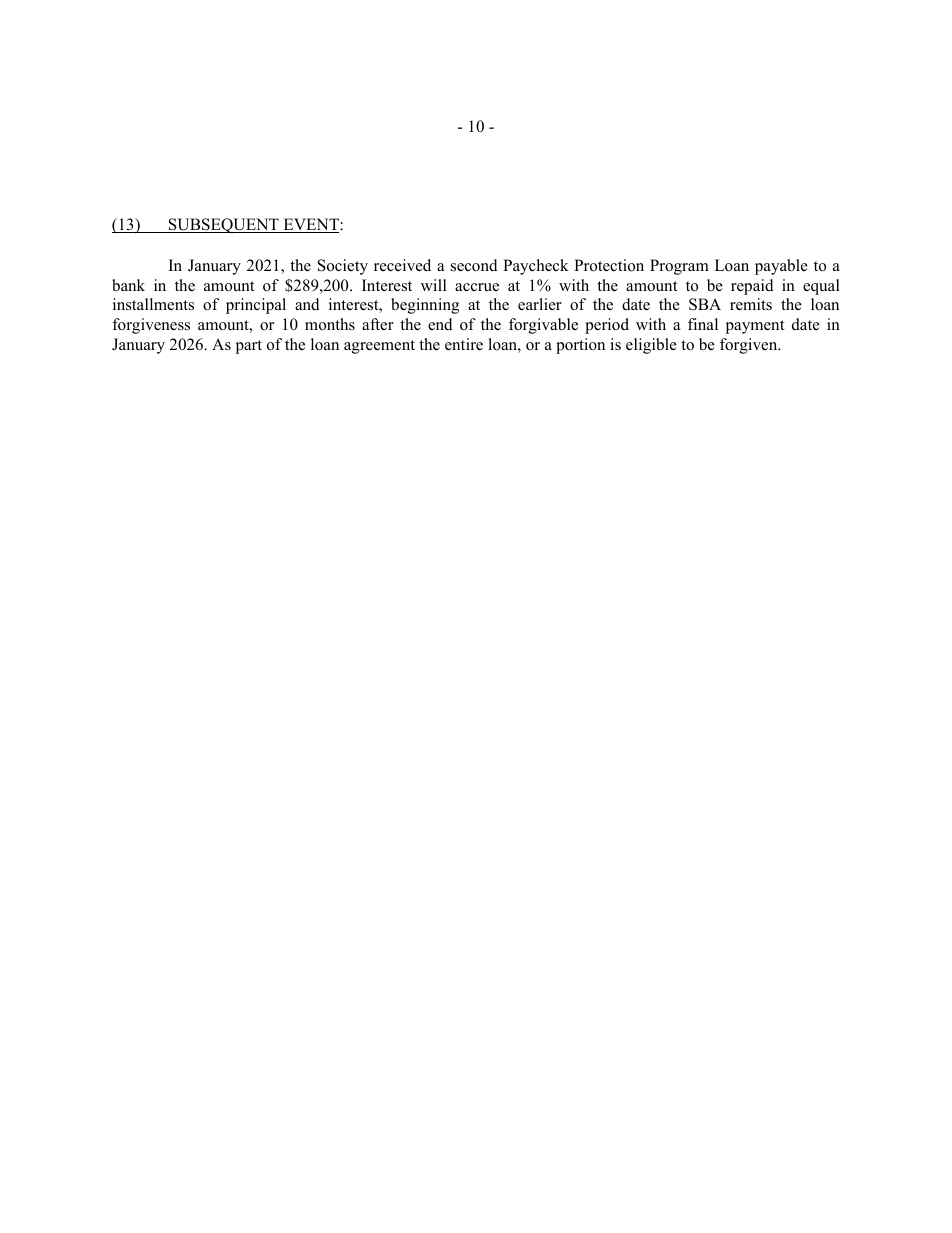  What do you see at coordinates (128, 285) in the image?
I see `bank` at bounding box center [128, 285].
